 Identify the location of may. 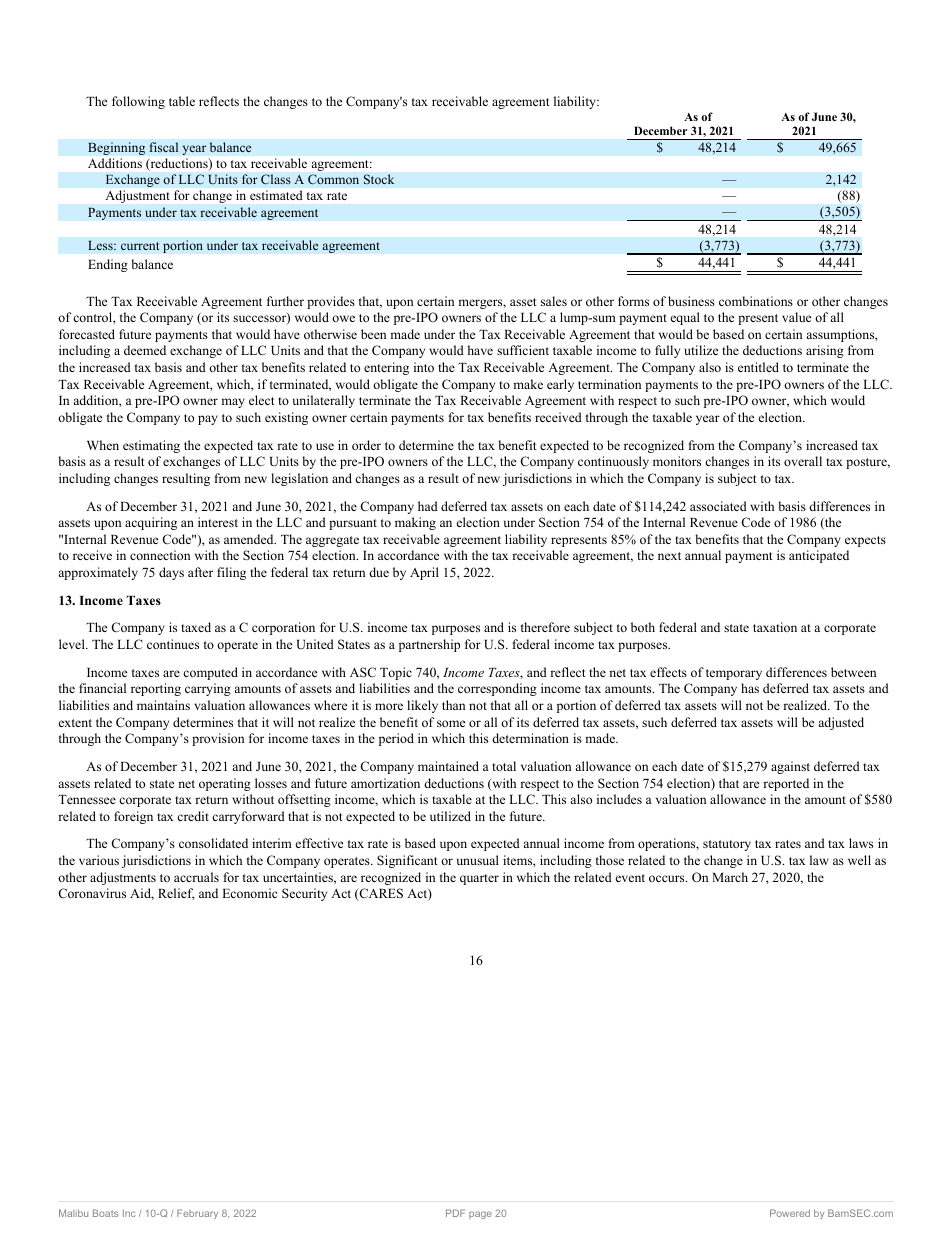
(233, 403).
